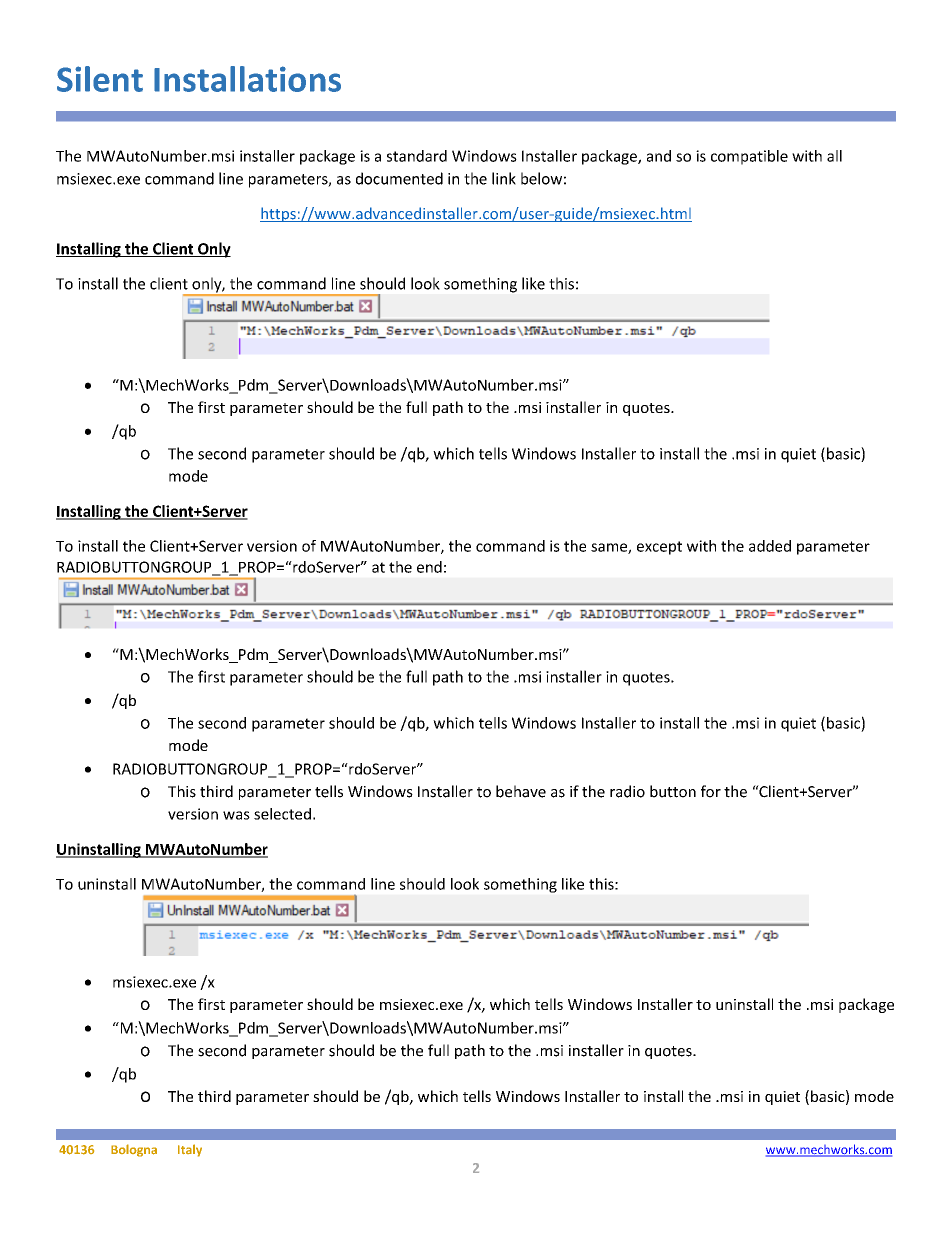 Image resolution: width=952 pixels, height=1233 pixels. Describe the element at coordinates (236, 815) in the screenshot. I see `was` at that location.
